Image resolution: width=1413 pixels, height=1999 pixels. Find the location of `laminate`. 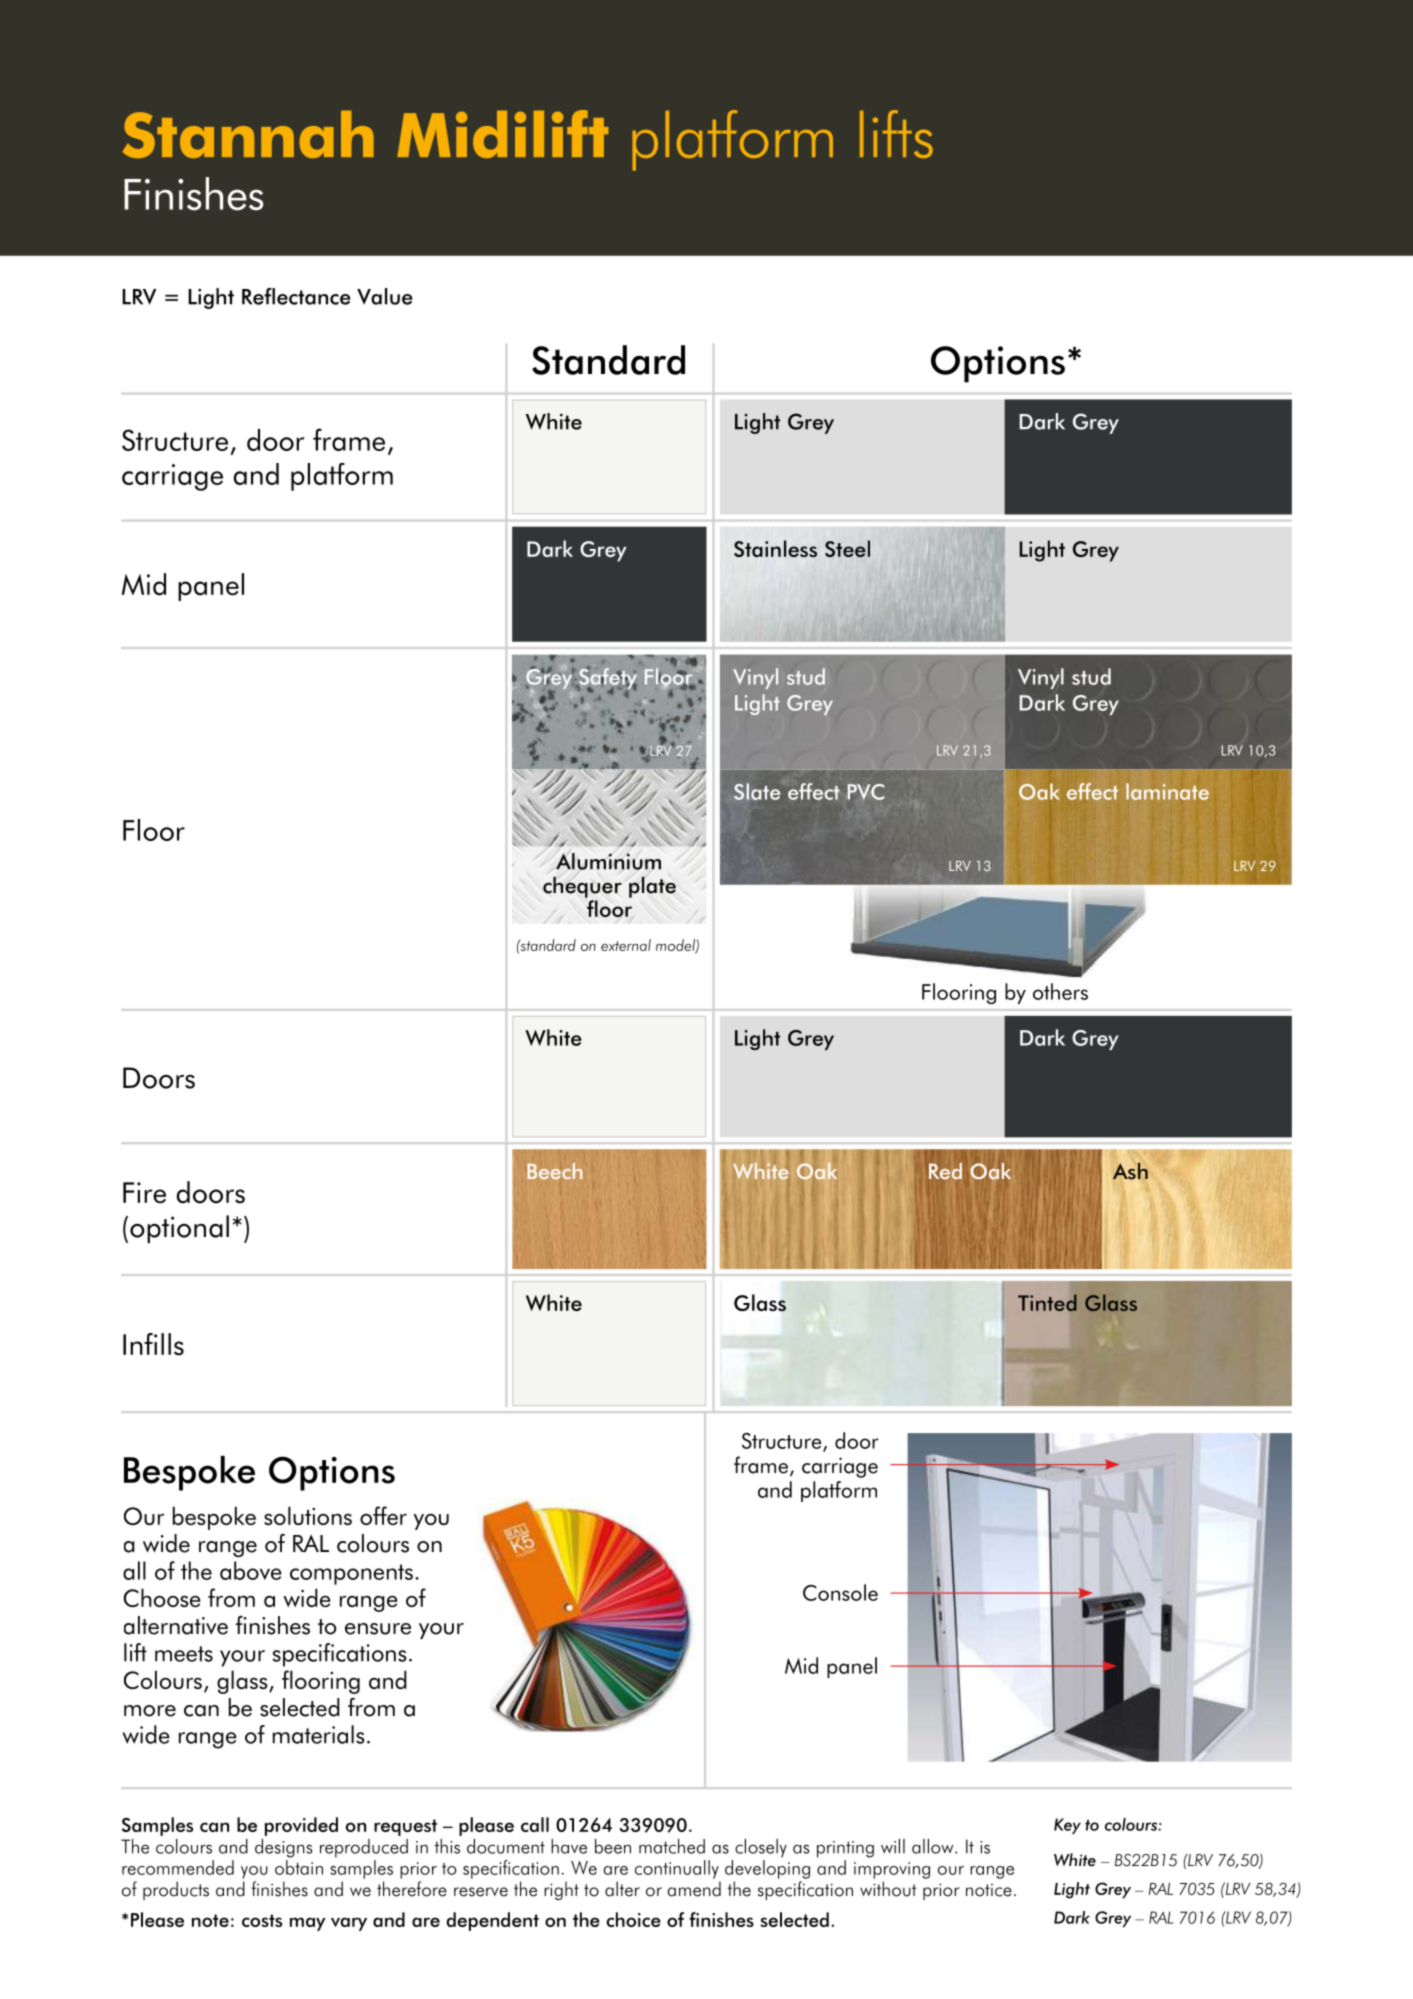

laminate is located at coordinates (1167, 791).
